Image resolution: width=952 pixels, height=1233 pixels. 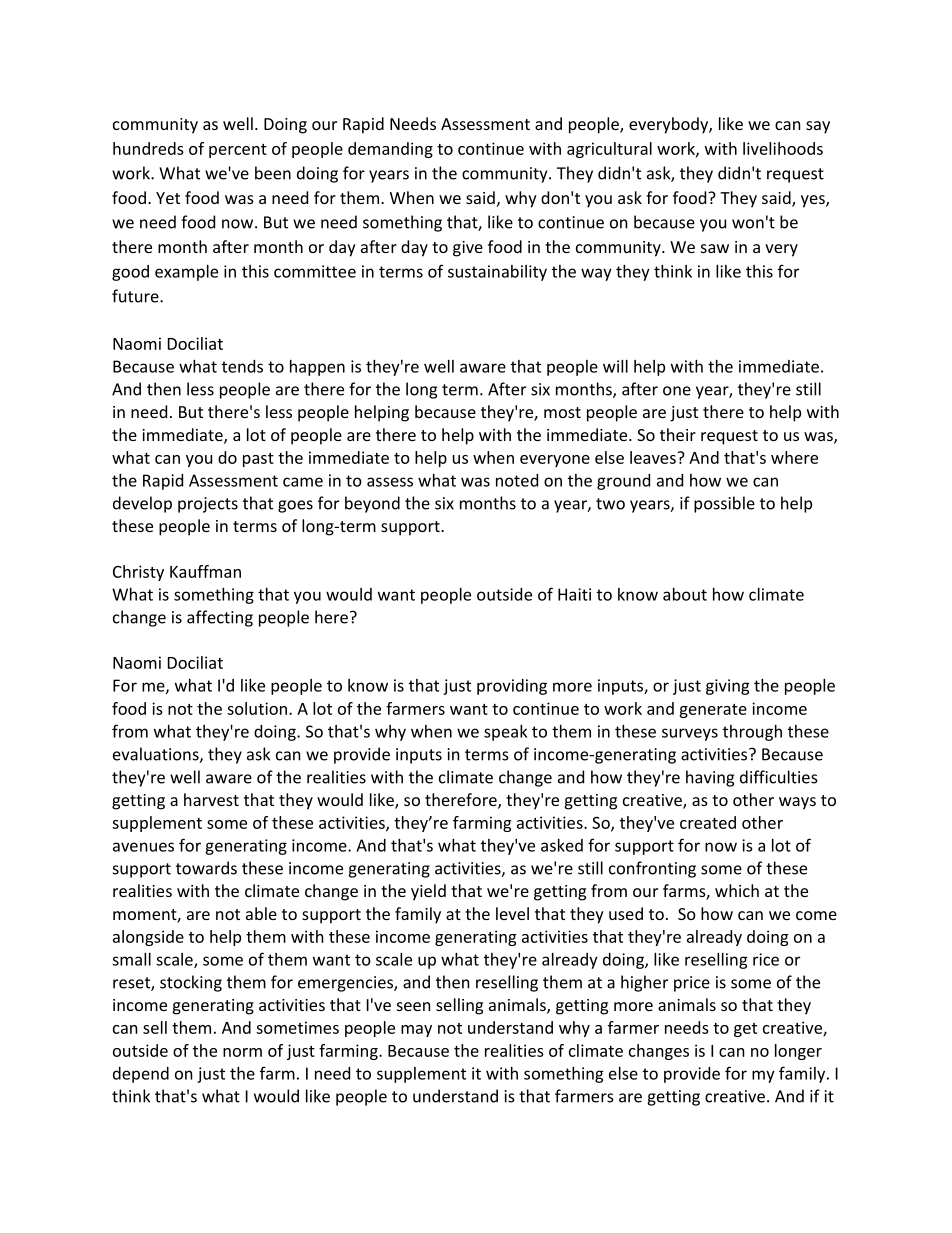 I want to click on past, so click(x=258, y=460).
